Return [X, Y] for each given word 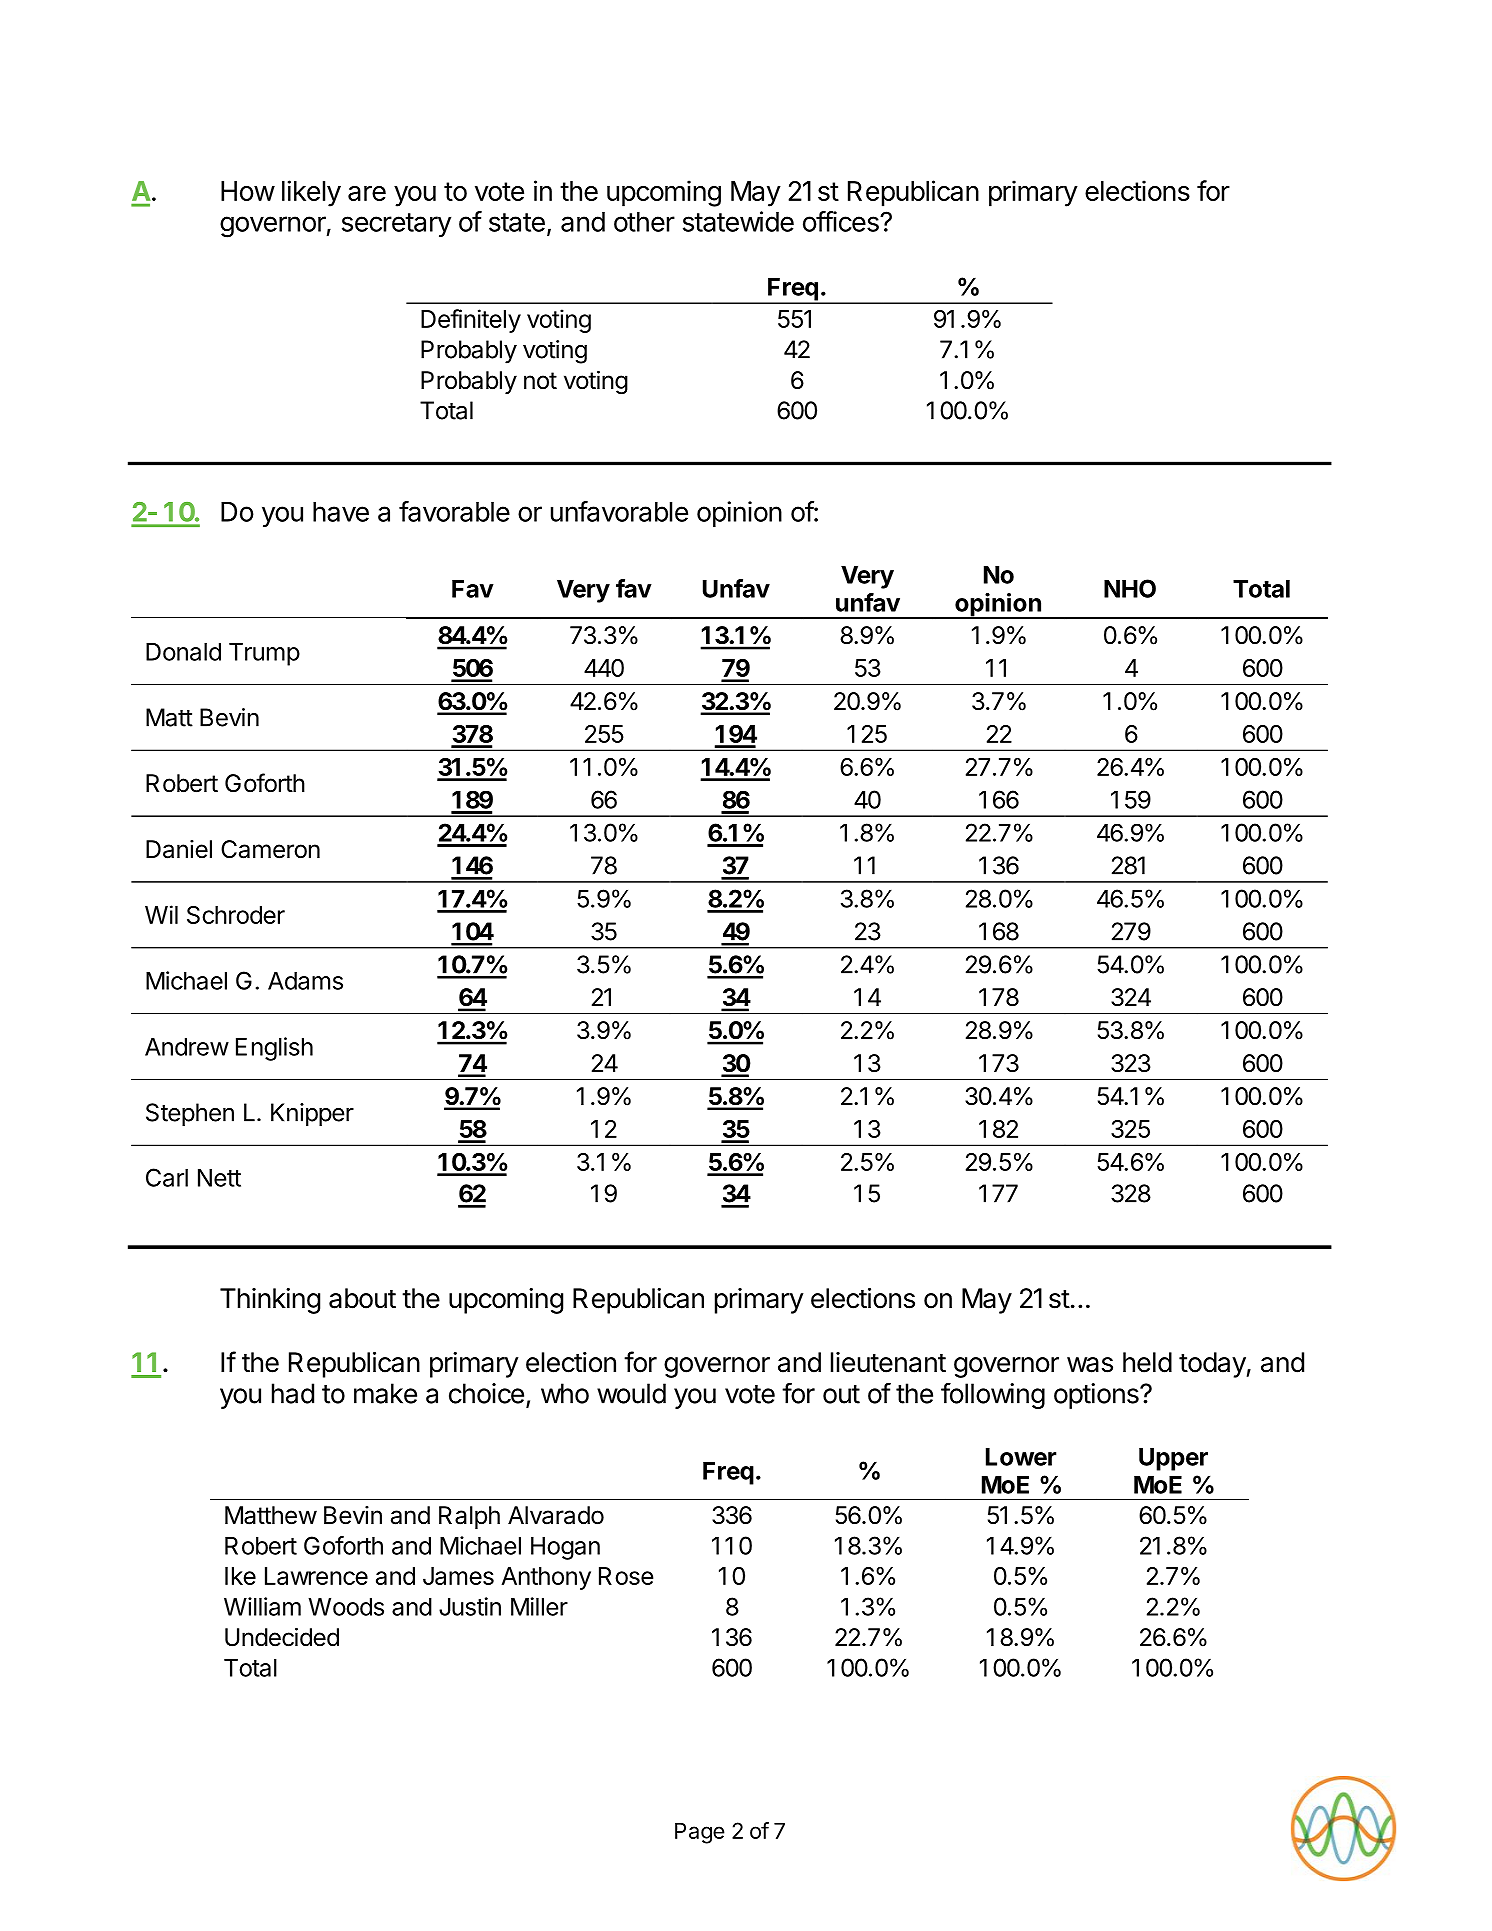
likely [311, 193]
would [631, 1393]
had [293, 1393]
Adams [305, 981]
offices [842, 221]
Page [700, 1833]
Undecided [282, 1637]
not [540, 380]
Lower [1021, 1457]
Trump [264, 654]
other [644, 222]
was [1090, 1365]
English [274, 1049]
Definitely [471, 321]
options [1097, 1396]
